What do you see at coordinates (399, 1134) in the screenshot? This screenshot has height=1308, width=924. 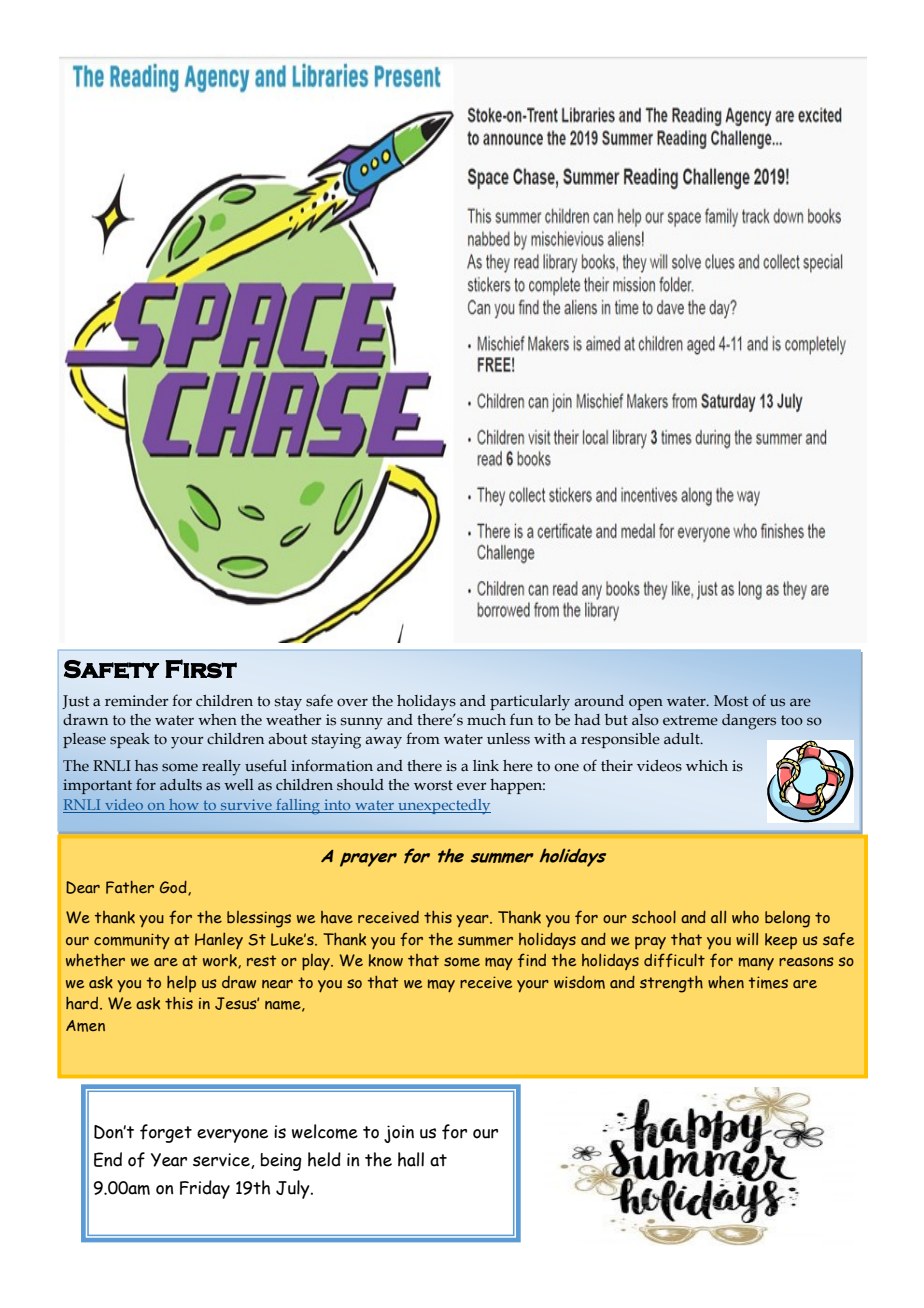 I see `join` at bounding box center [399, 1134].
